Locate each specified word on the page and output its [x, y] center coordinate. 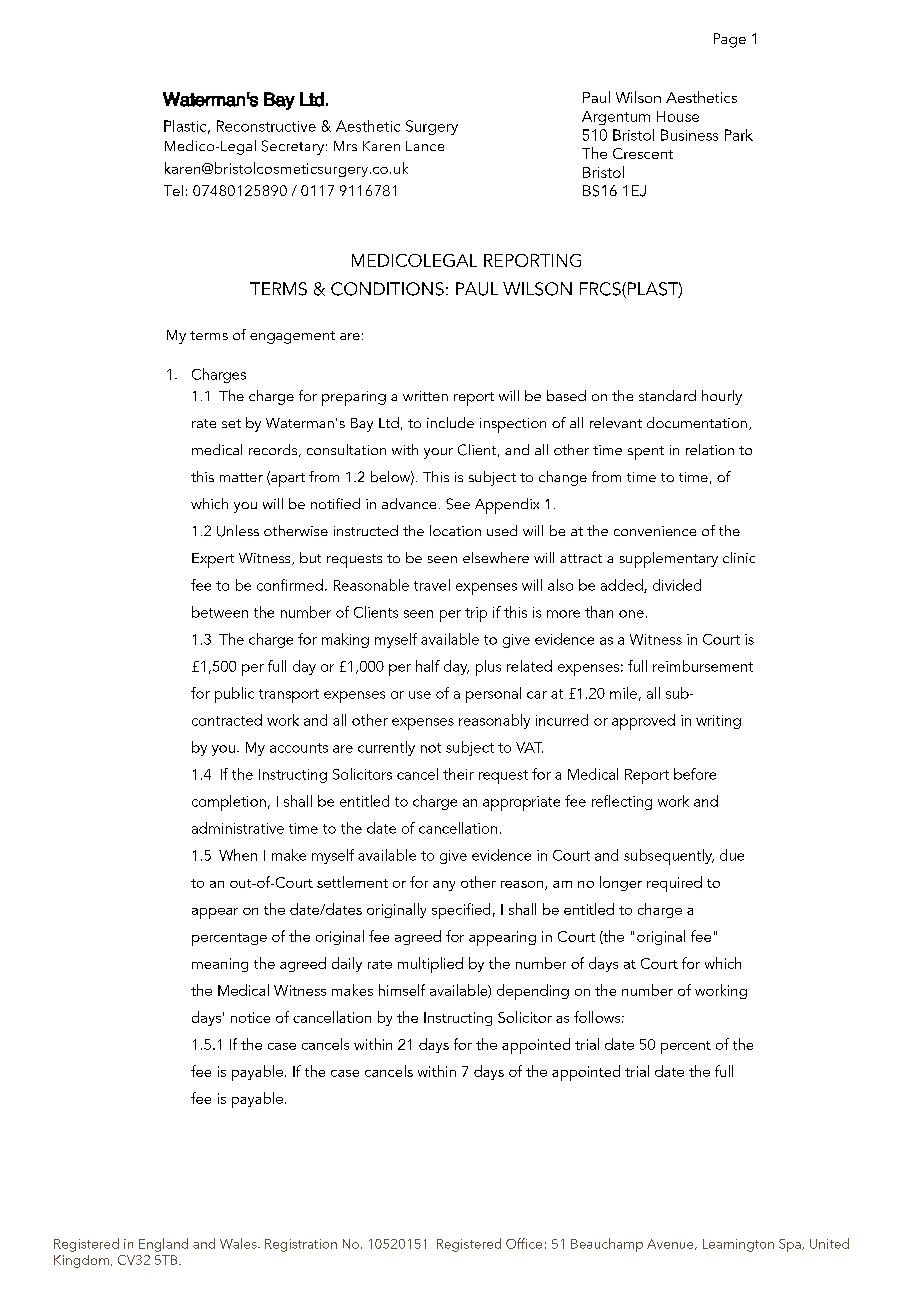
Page [730, 40]
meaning [220, 965]
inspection [513, 425]
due [732, 855]
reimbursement [703, 666]
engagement [292, 337]
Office [524, 1243]
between [220, 612]
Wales [239, 1243]
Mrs [345, 146]
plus [488, 668]
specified [461, 911]
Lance [425, 146]
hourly [722, 397]
